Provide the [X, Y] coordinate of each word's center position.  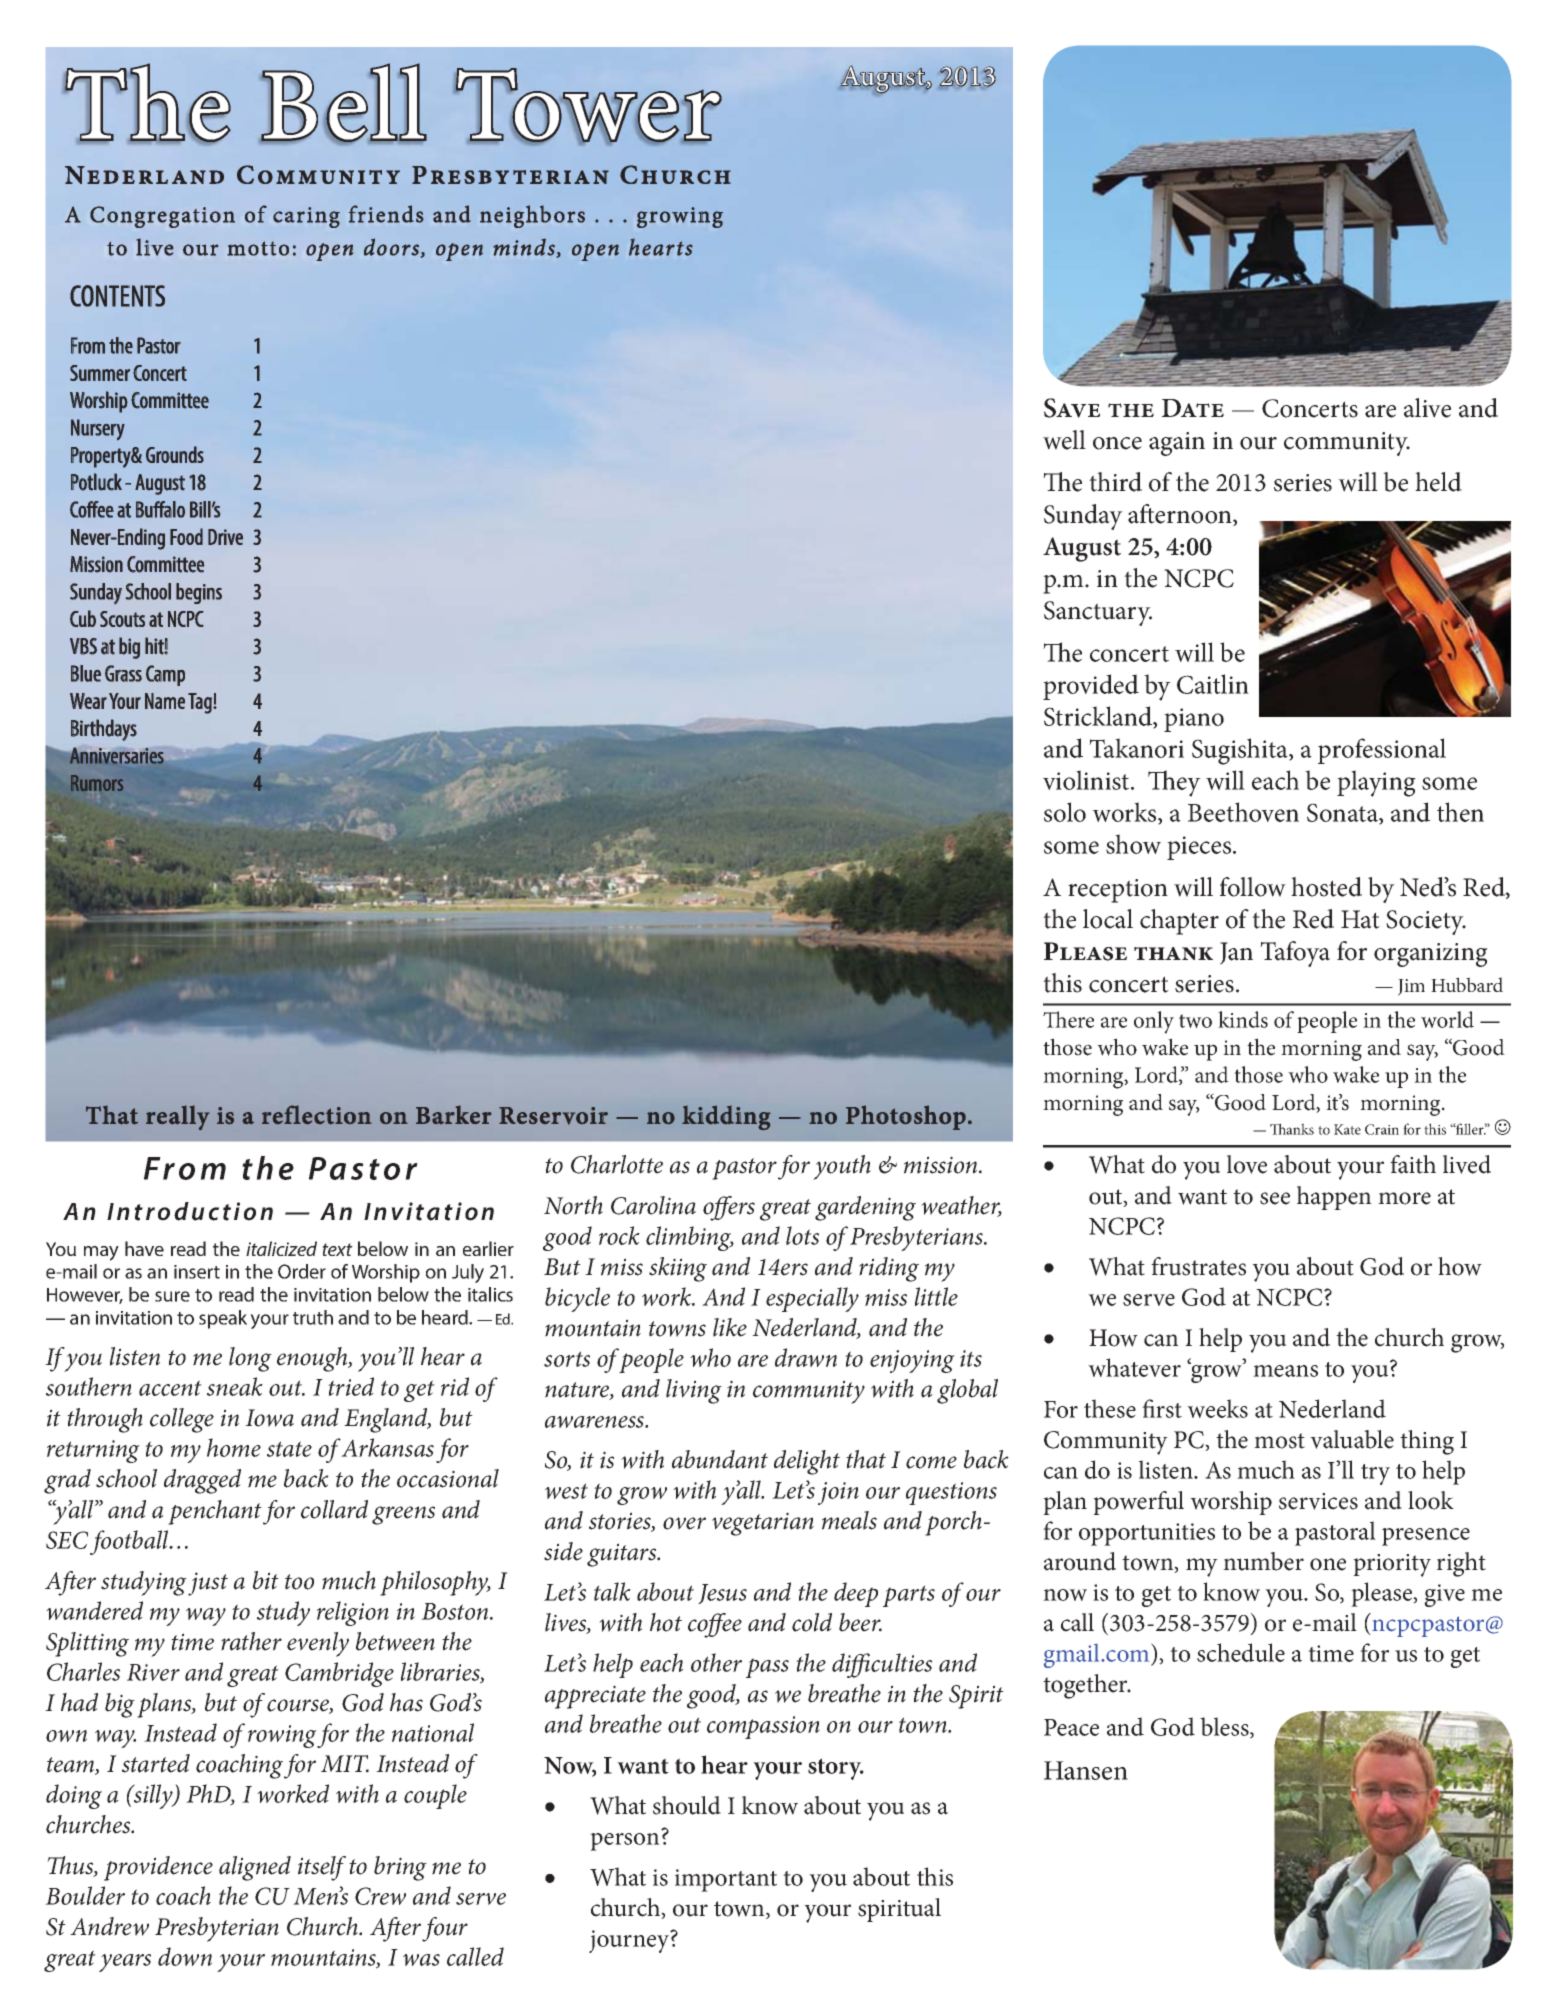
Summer [100, 373]
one [1328, 1564]
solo [1065, 812]
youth [842, 1167]
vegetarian [763, 1524]
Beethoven [1243, 812]
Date [1193, 408]
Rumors [97, 783]
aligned [255, 1868]
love [1247, 1164]
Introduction [190, 1211]
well [1064, 440]
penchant [215, 1512]
